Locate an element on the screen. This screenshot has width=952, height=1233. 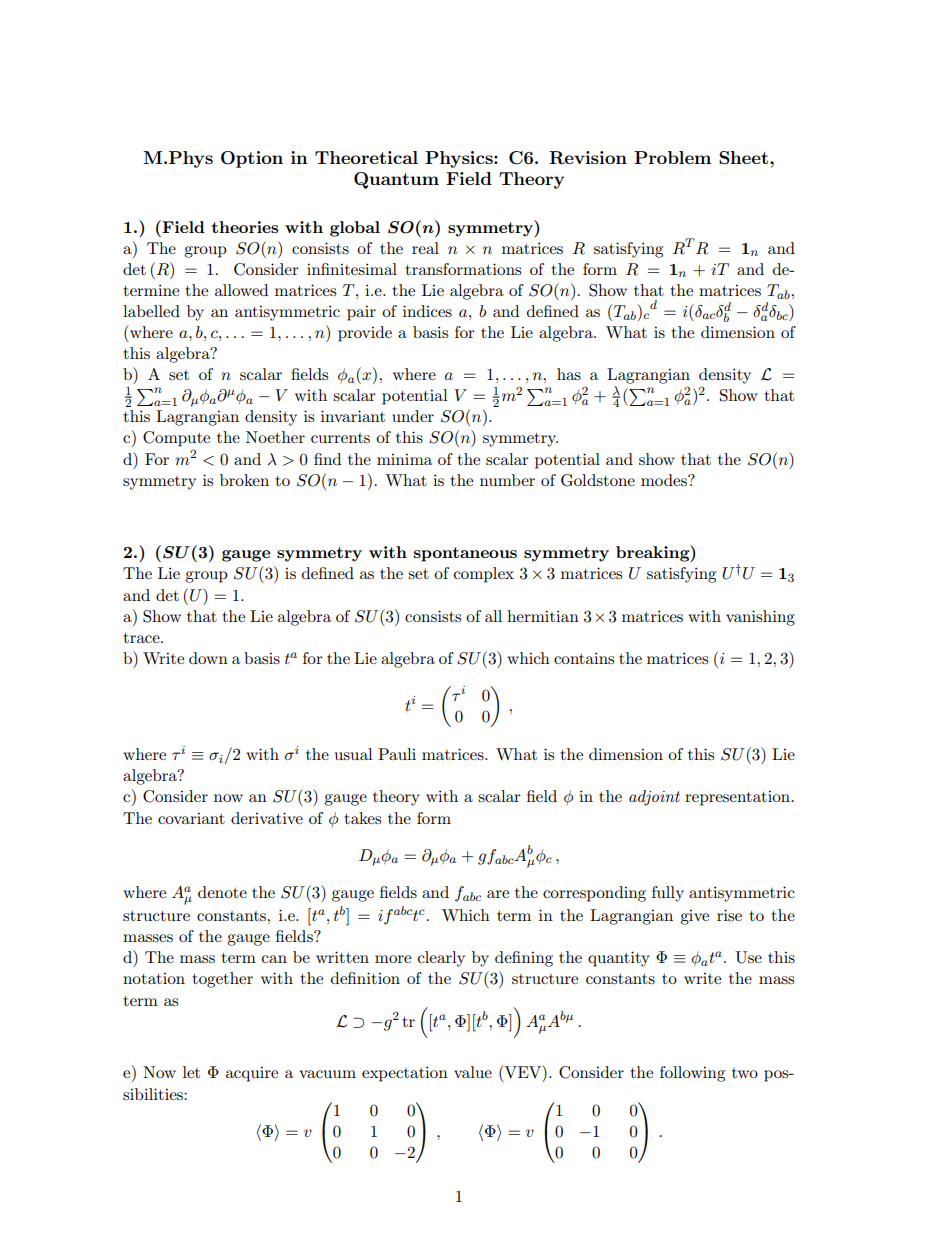
adjoint is located at coordinates (654, 798).
